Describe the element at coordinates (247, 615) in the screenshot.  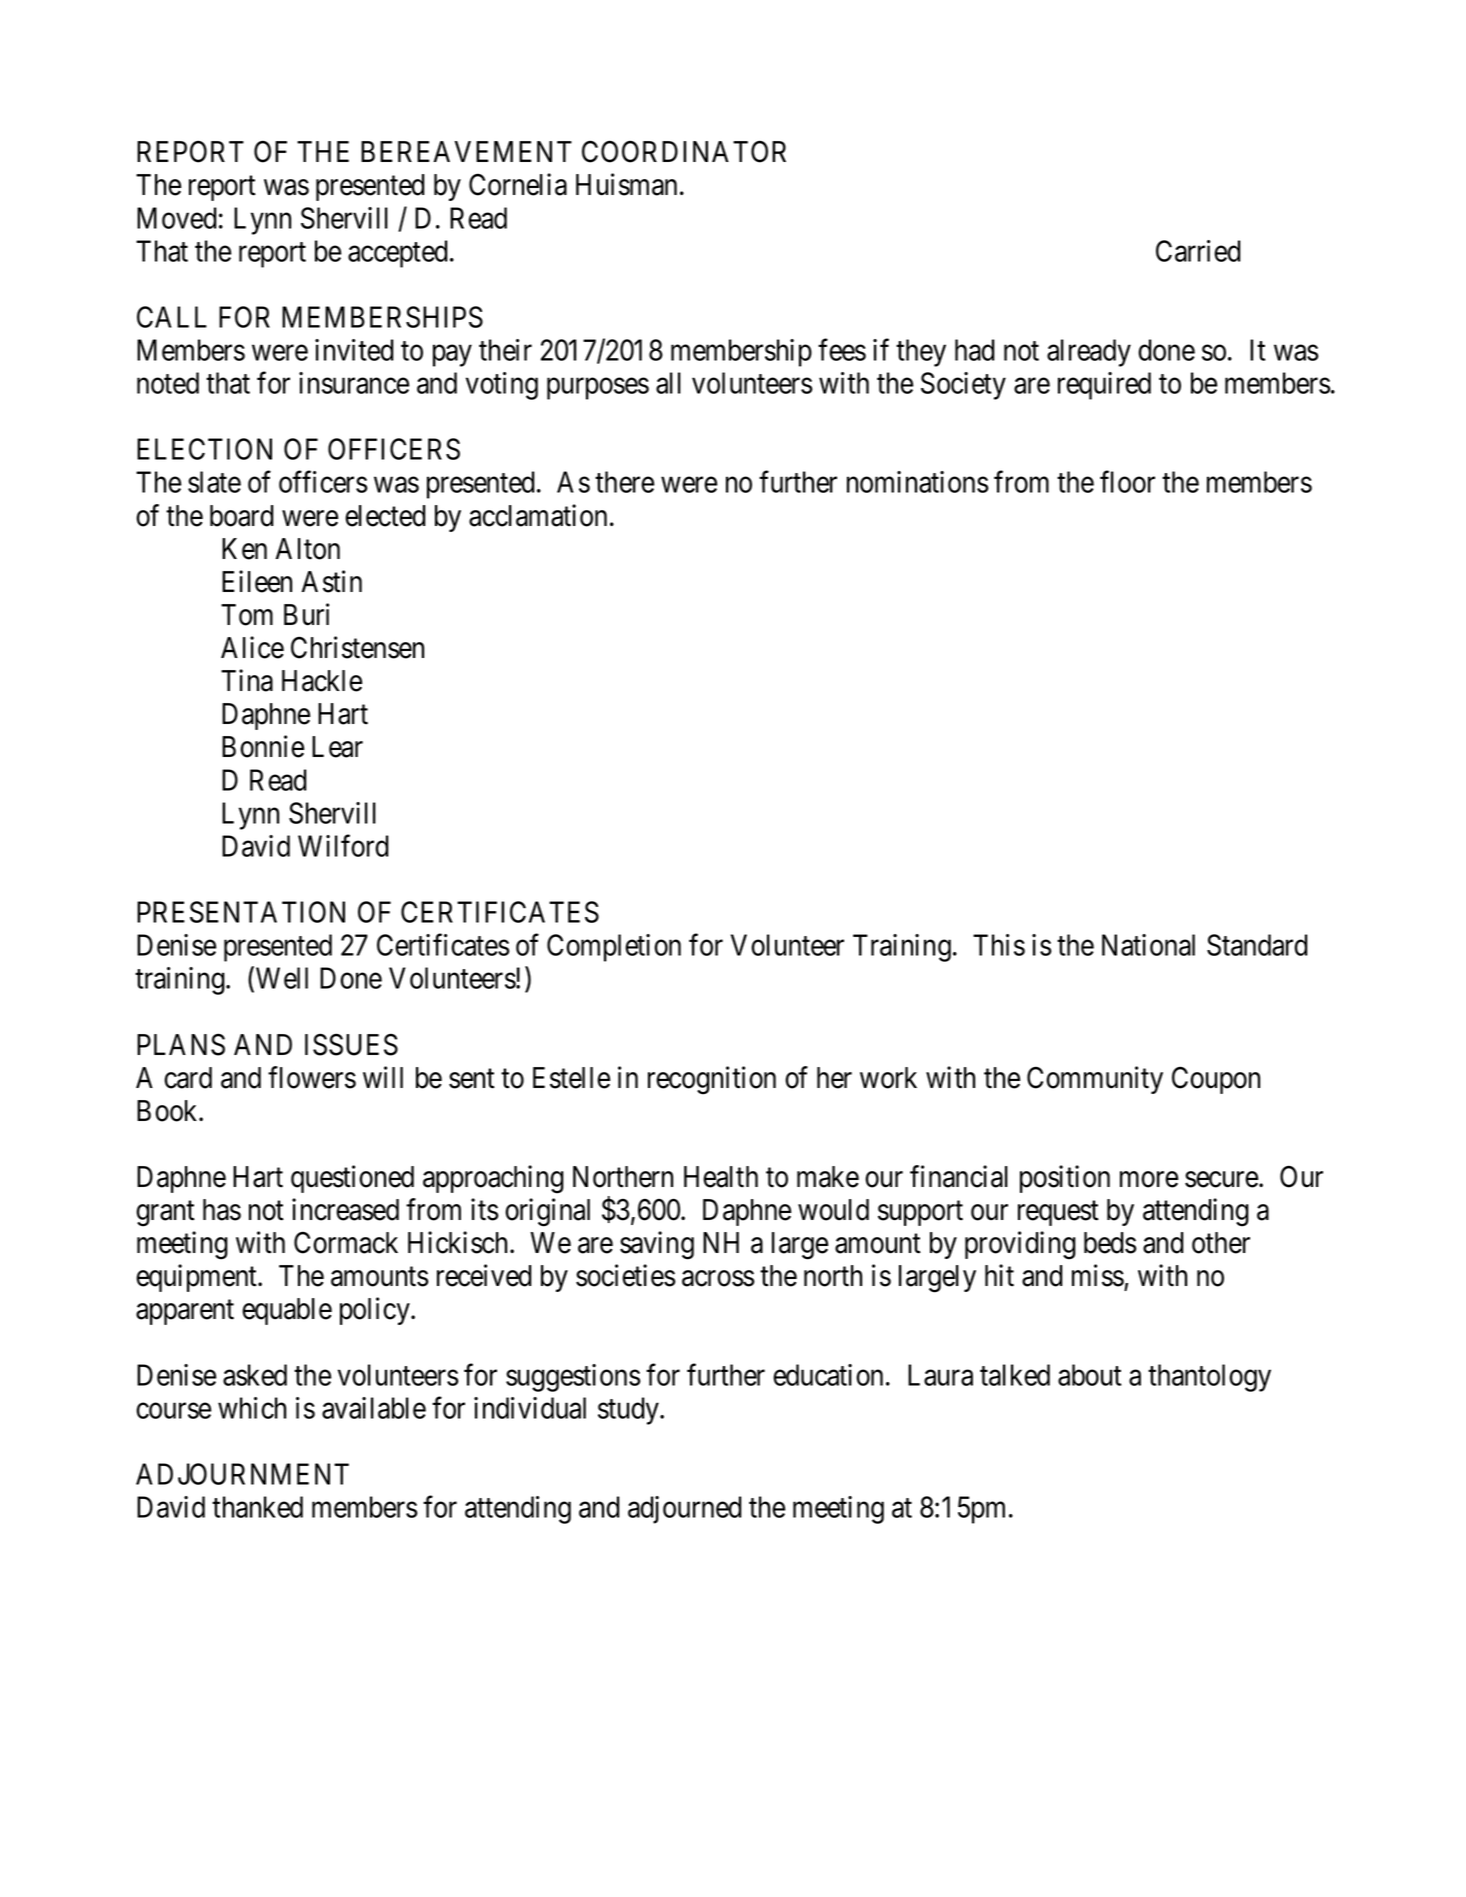
I see `Tom` at that location.
